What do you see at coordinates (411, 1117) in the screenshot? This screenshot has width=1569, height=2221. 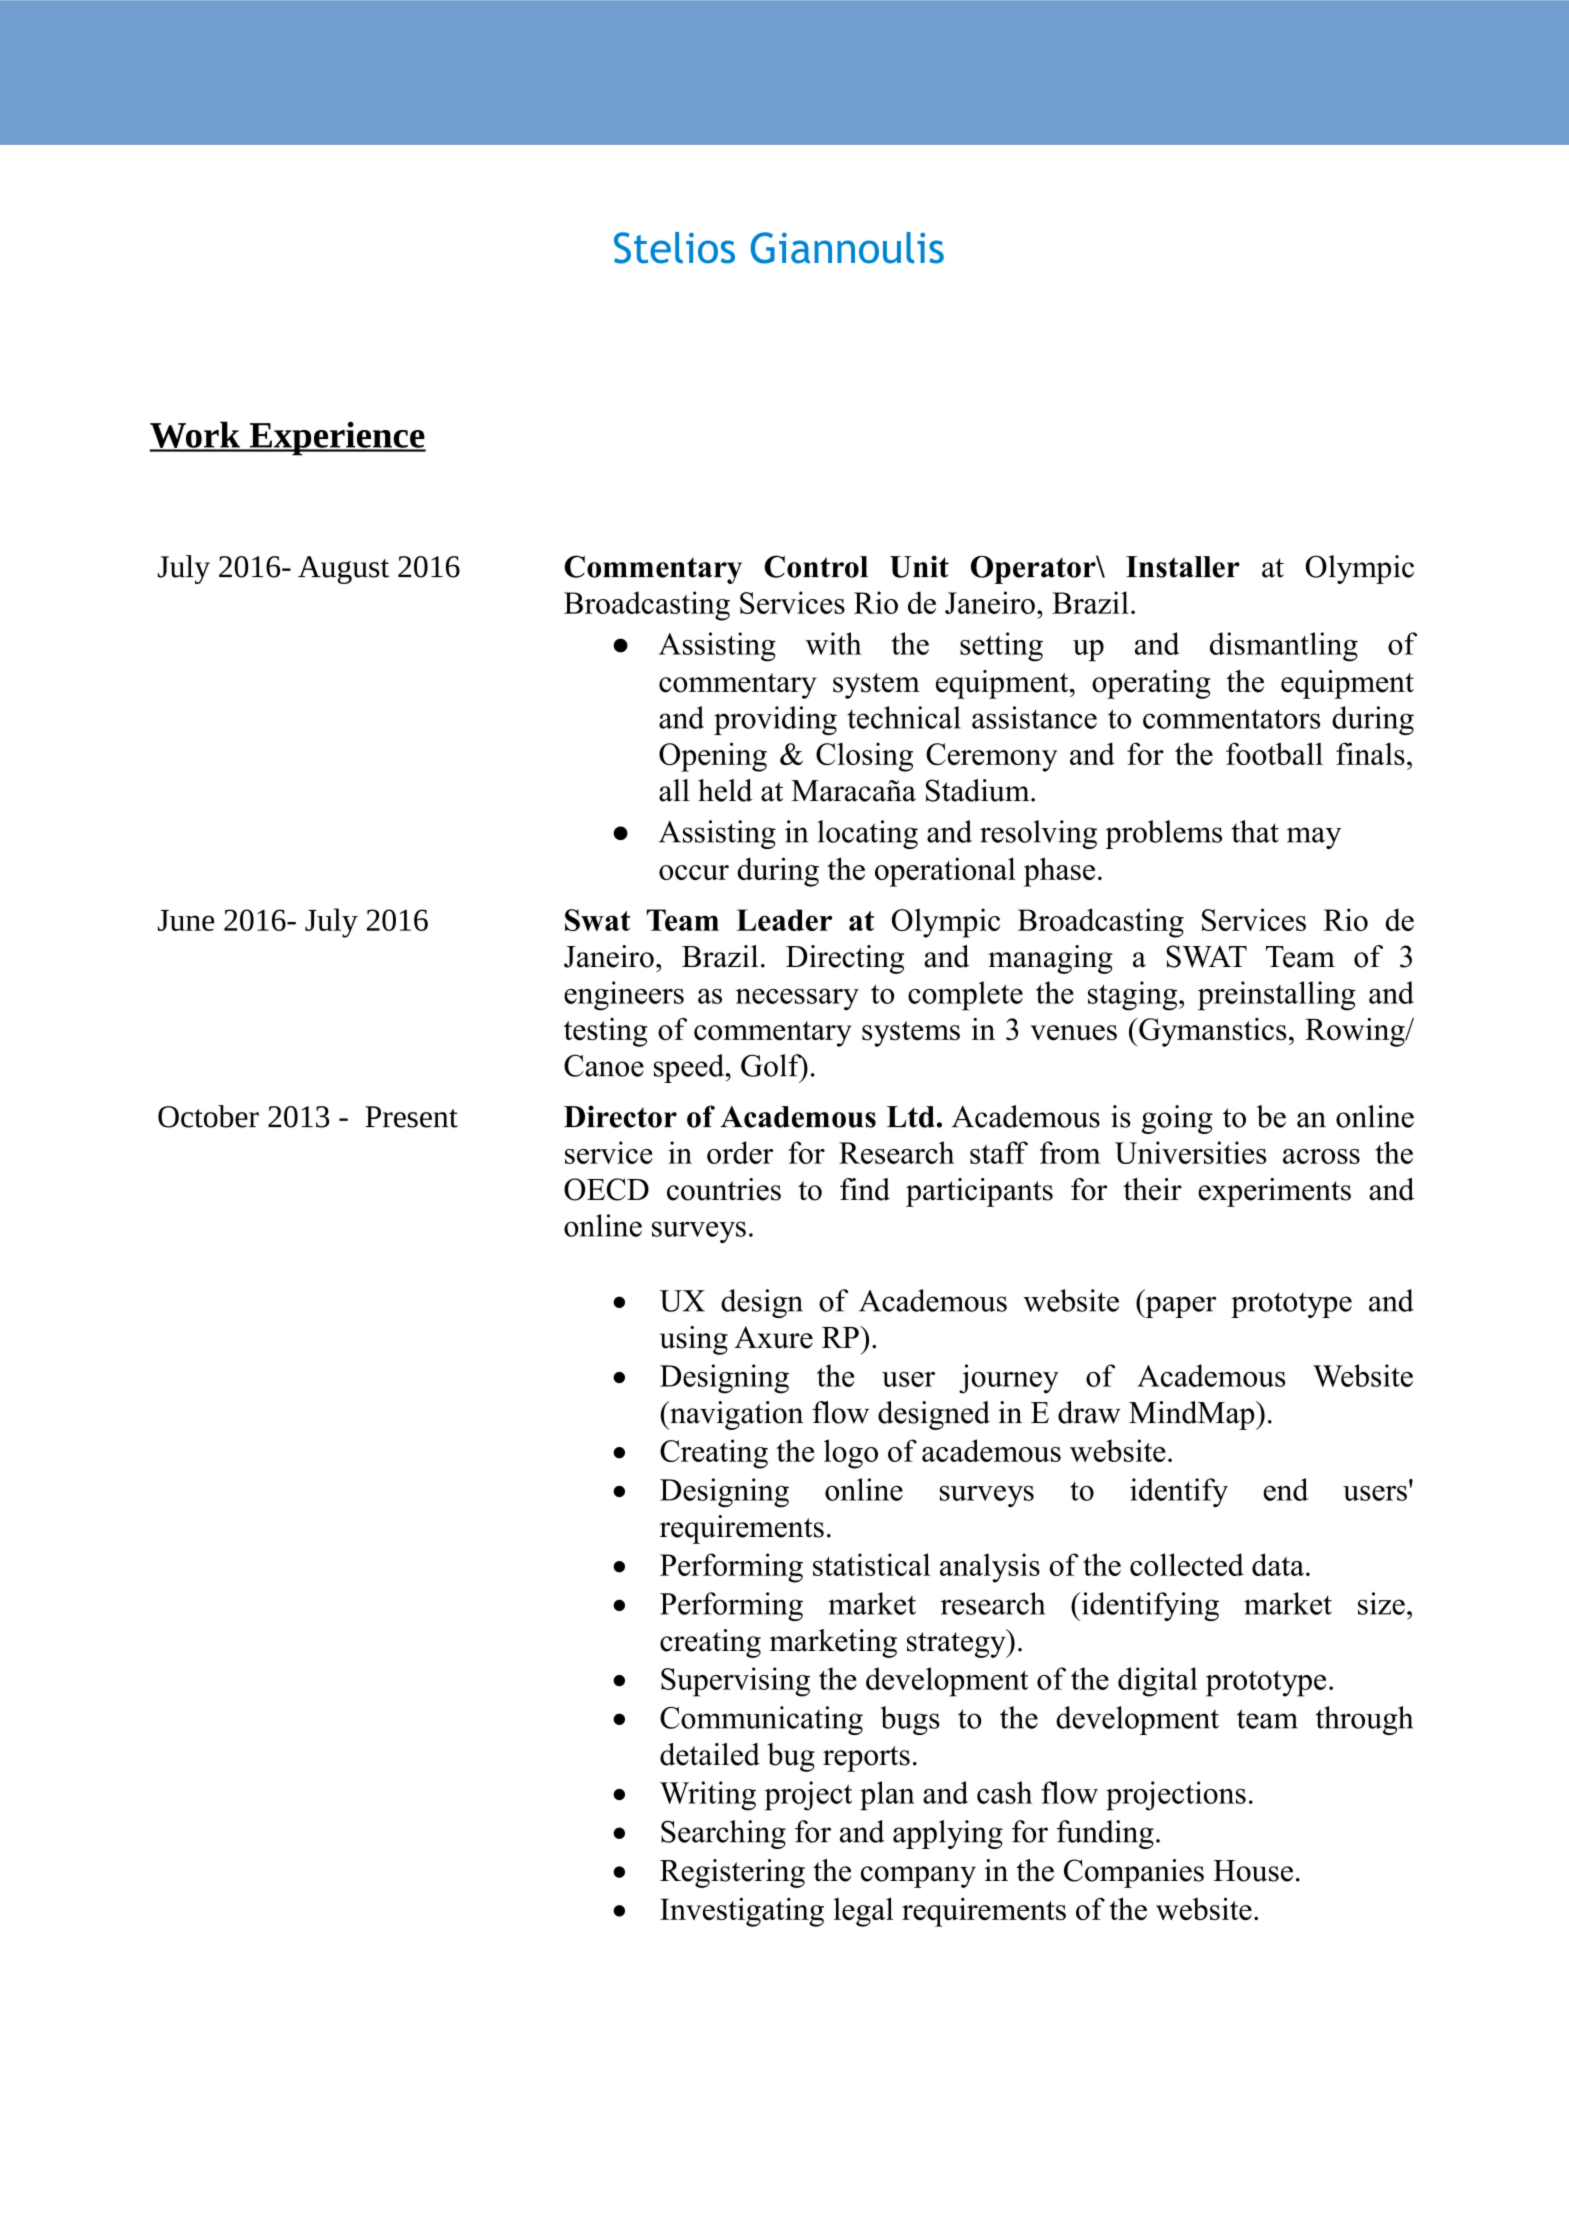 I see `Present` at bounding box center [411, 1117].
